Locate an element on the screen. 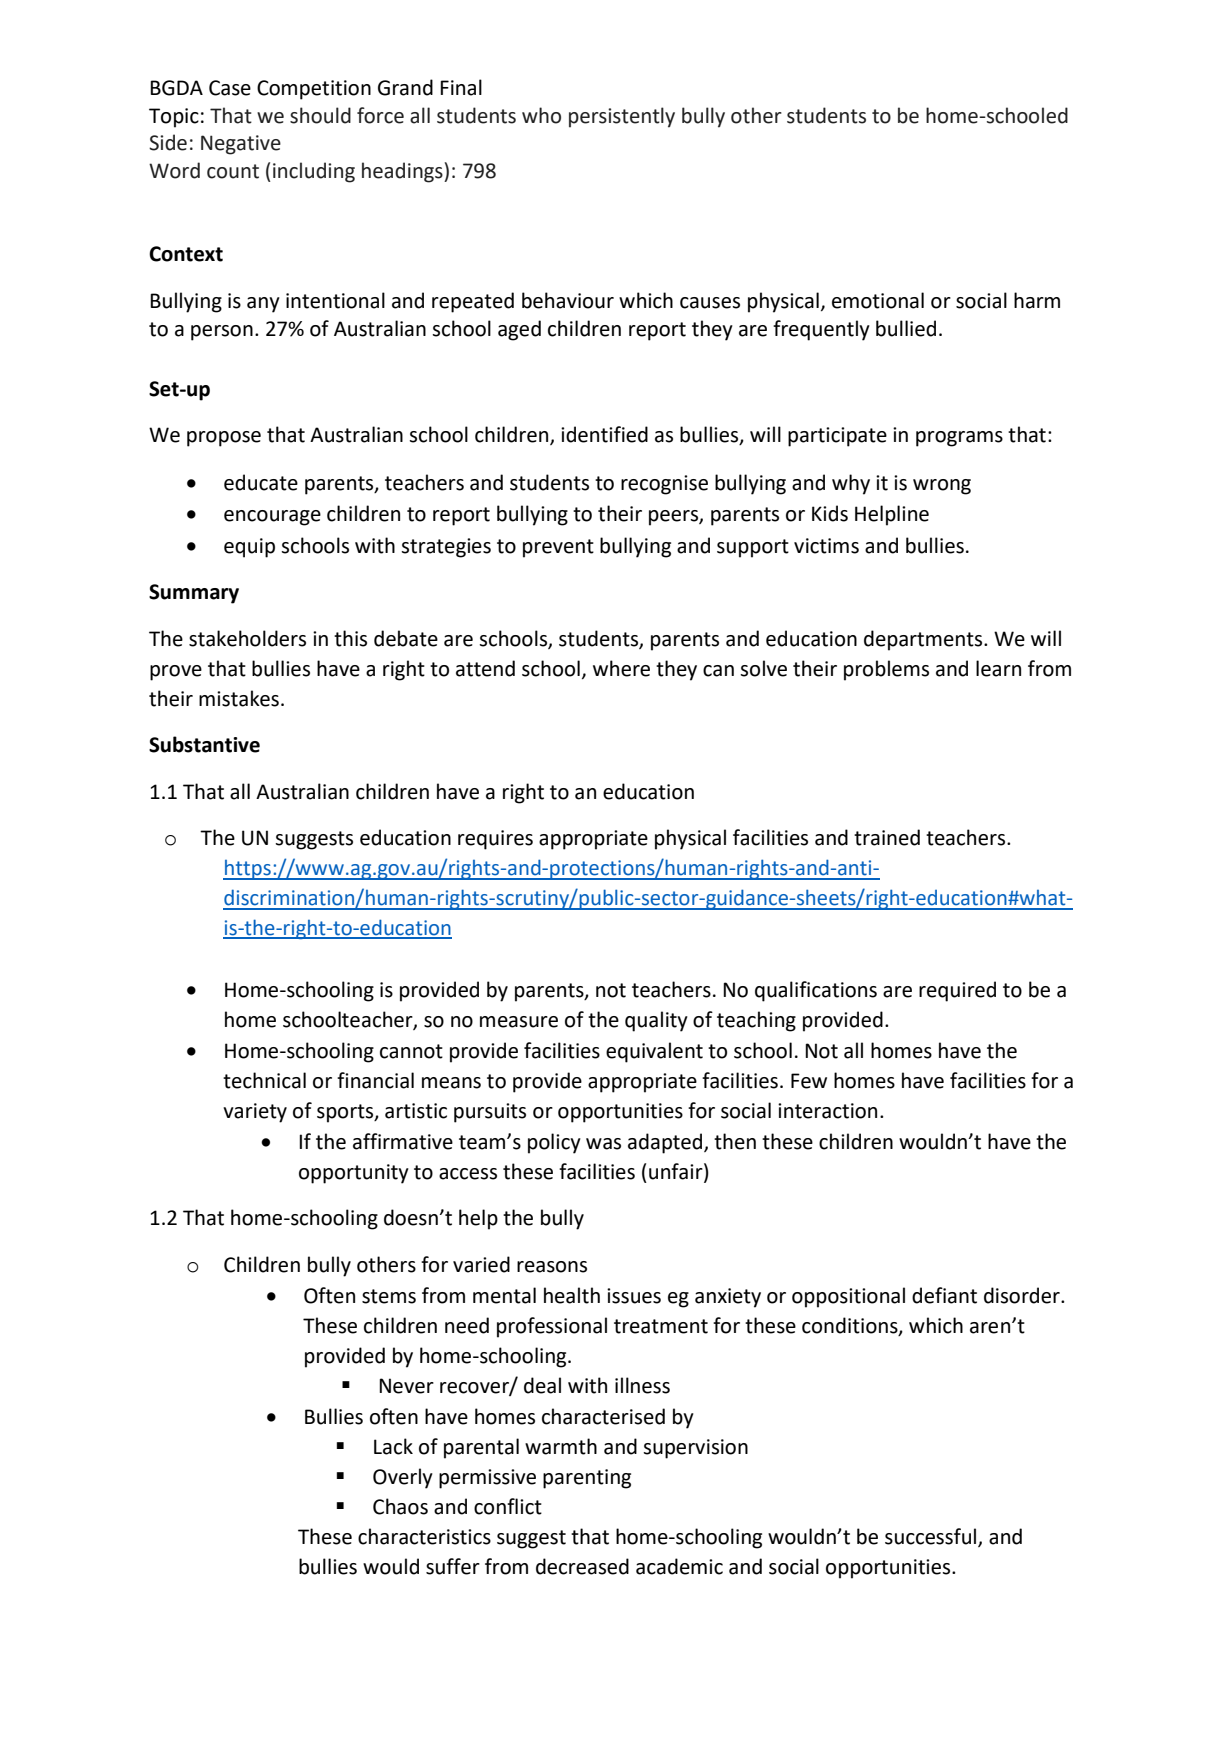 Image resolution: width=1232 pixels, height=1742 pixels. decreased is located at coordinates (582, 1566).
